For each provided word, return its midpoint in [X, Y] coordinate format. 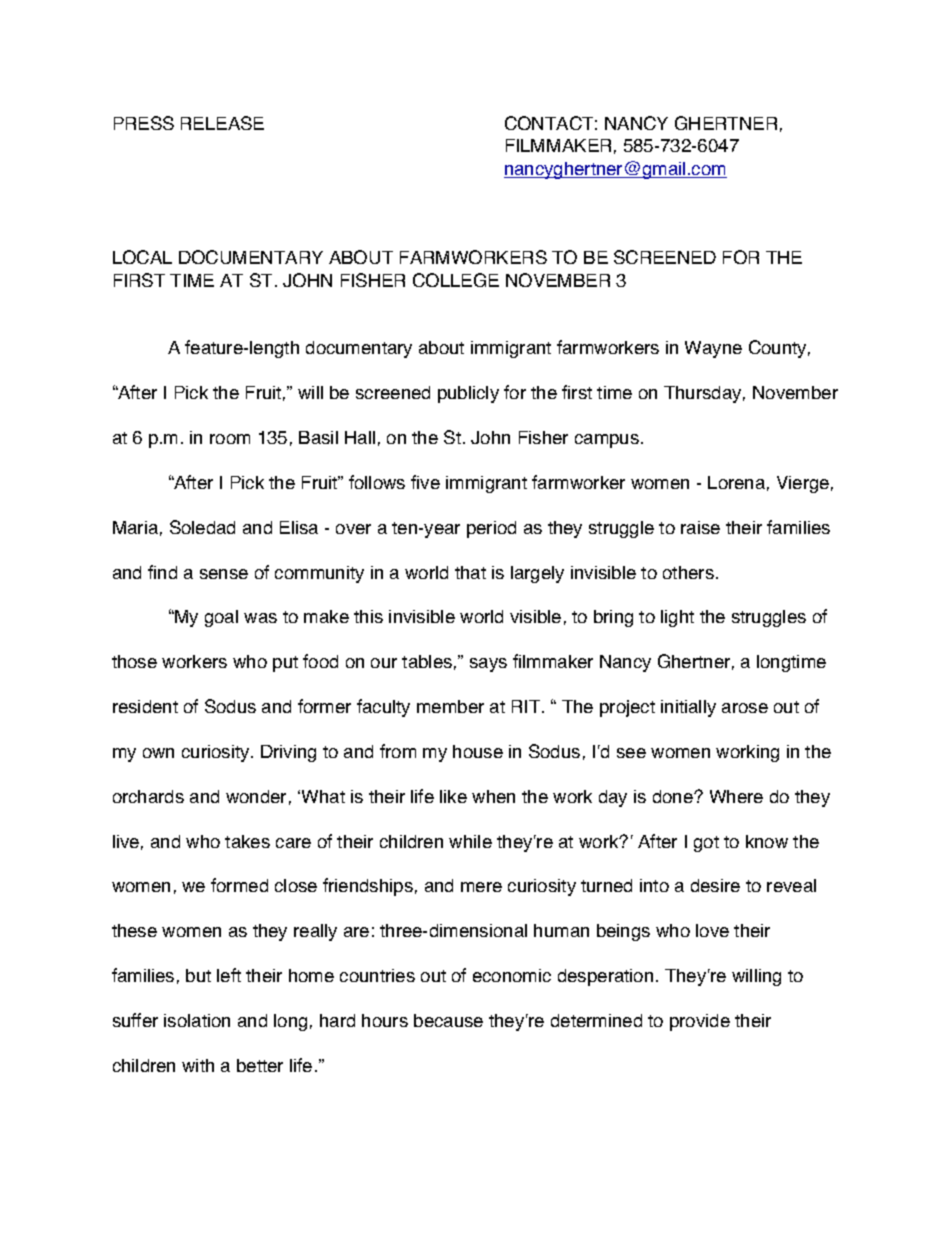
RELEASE [222, 123]
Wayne [713, 349]
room [230, 439]
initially [688, 708]
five [425, 482]
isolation [197, 1020]
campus [607, 441]
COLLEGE [456, 280]
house [478, 751]
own [158, 753]
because [448, 1020]
